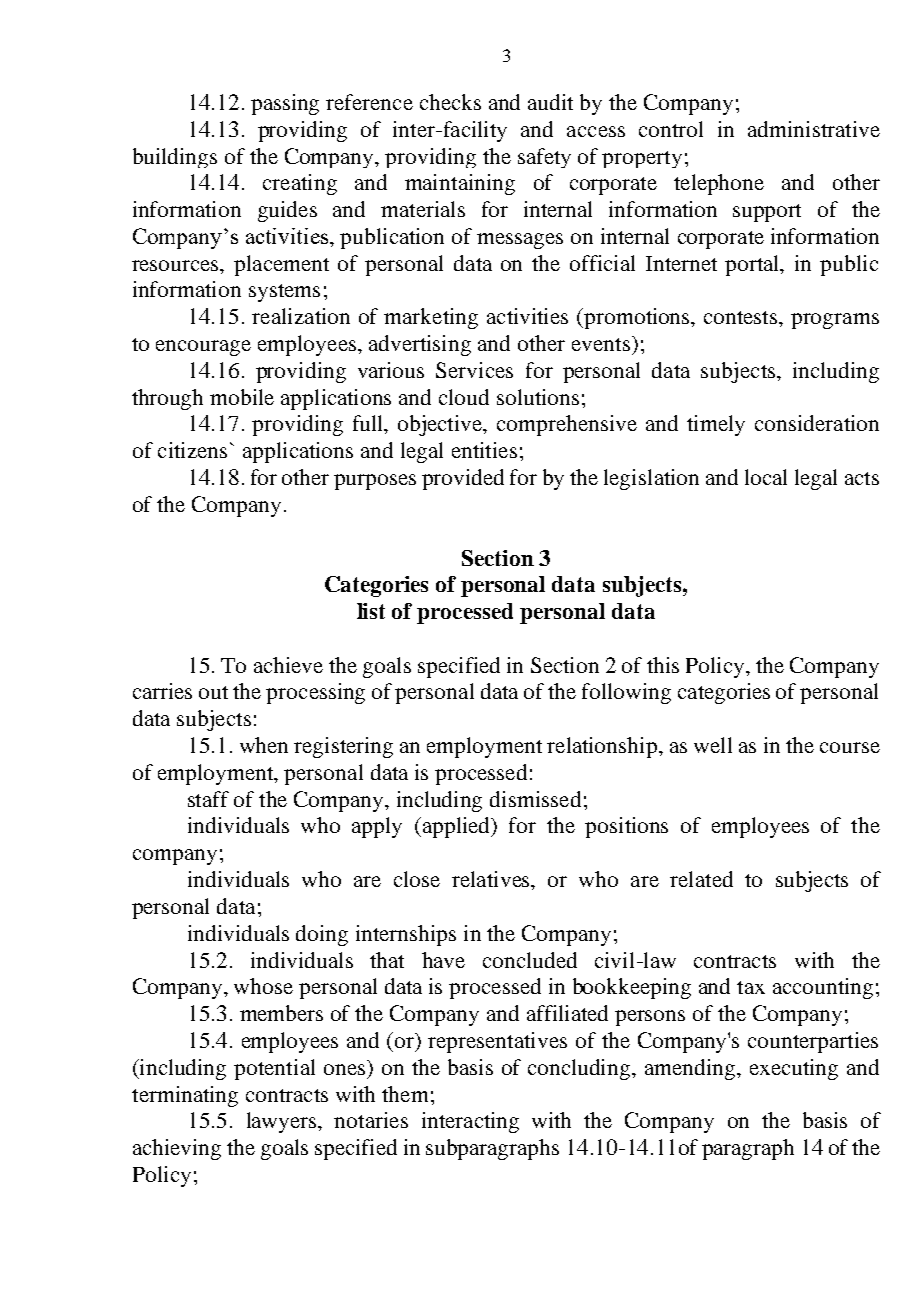  I want to click on executing, so click(794, 1069).
